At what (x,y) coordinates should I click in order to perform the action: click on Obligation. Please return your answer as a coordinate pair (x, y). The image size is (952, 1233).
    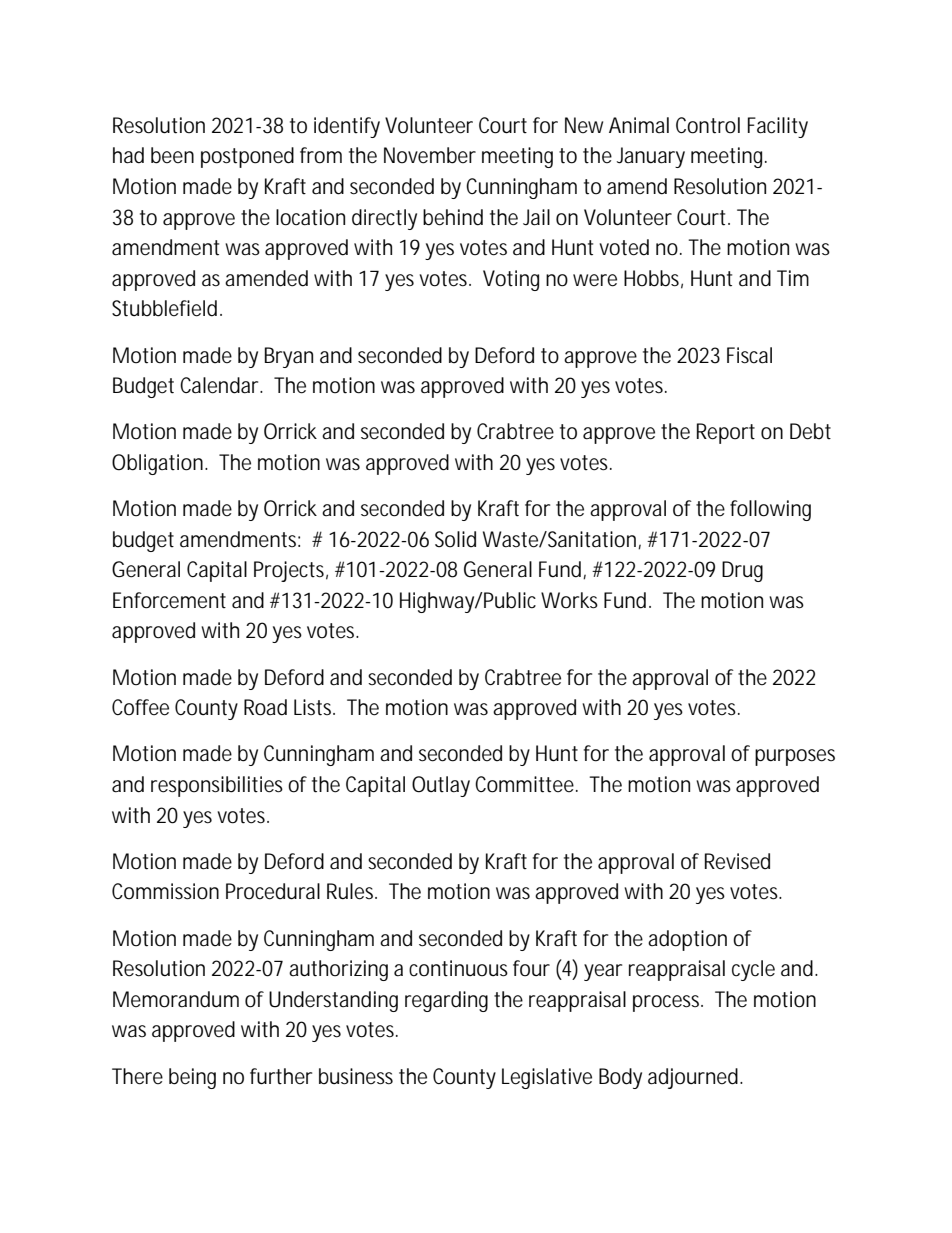
    Looking at the image, I should click on (157, 464).
